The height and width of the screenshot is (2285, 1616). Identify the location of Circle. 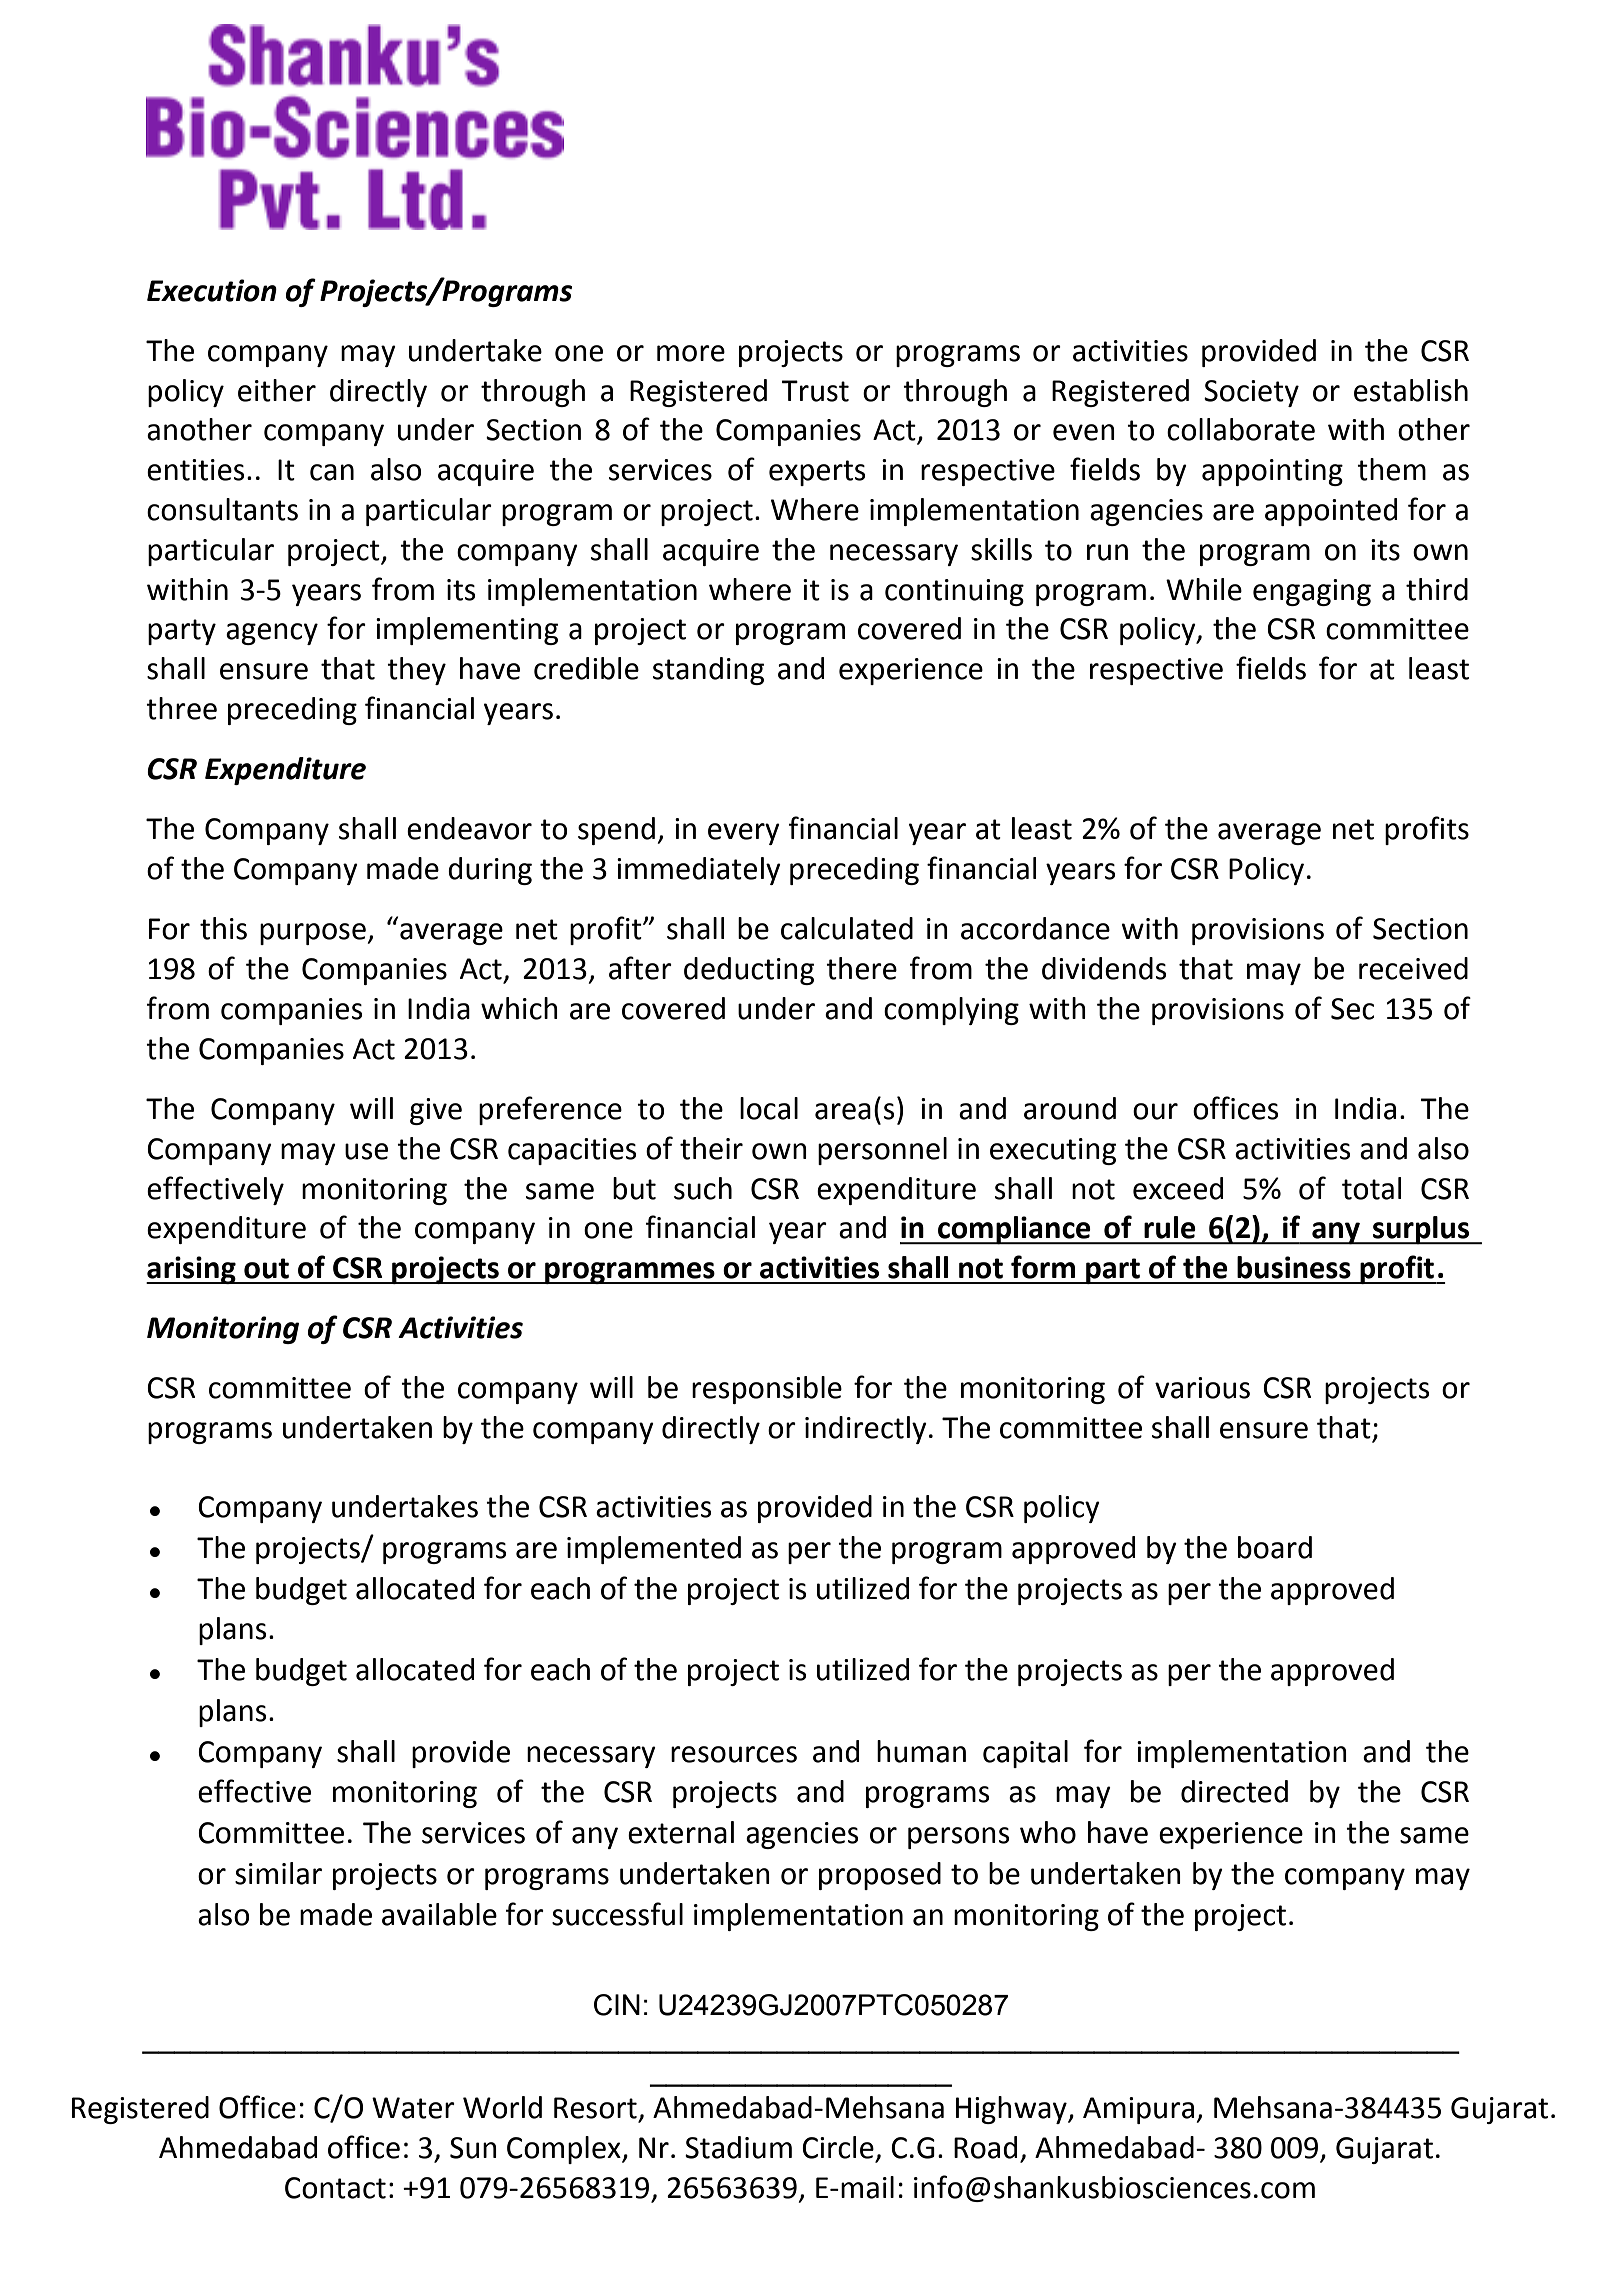
(838, 2147).
